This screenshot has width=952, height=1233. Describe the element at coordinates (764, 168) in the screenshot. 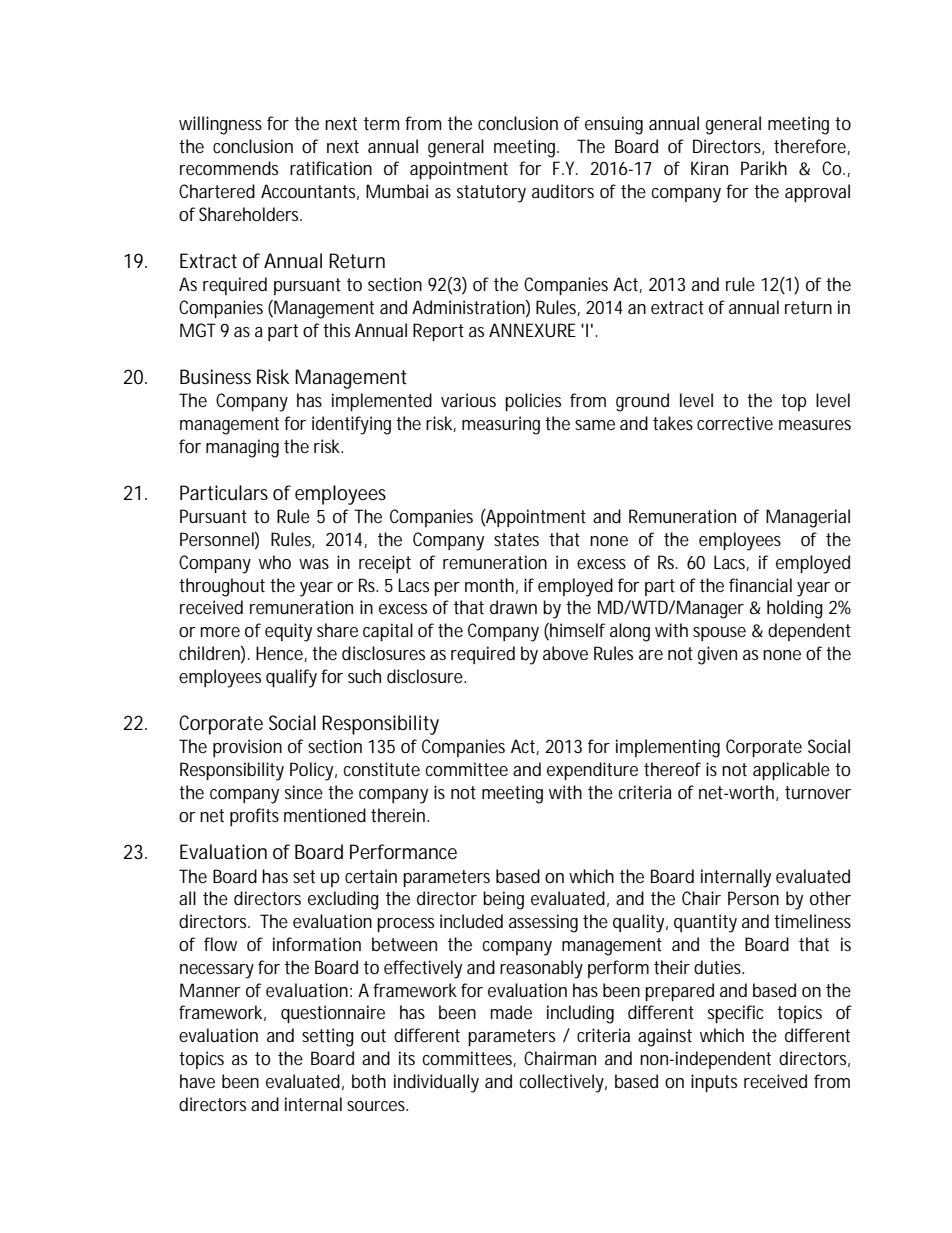

I see `Parikh` at that location.
